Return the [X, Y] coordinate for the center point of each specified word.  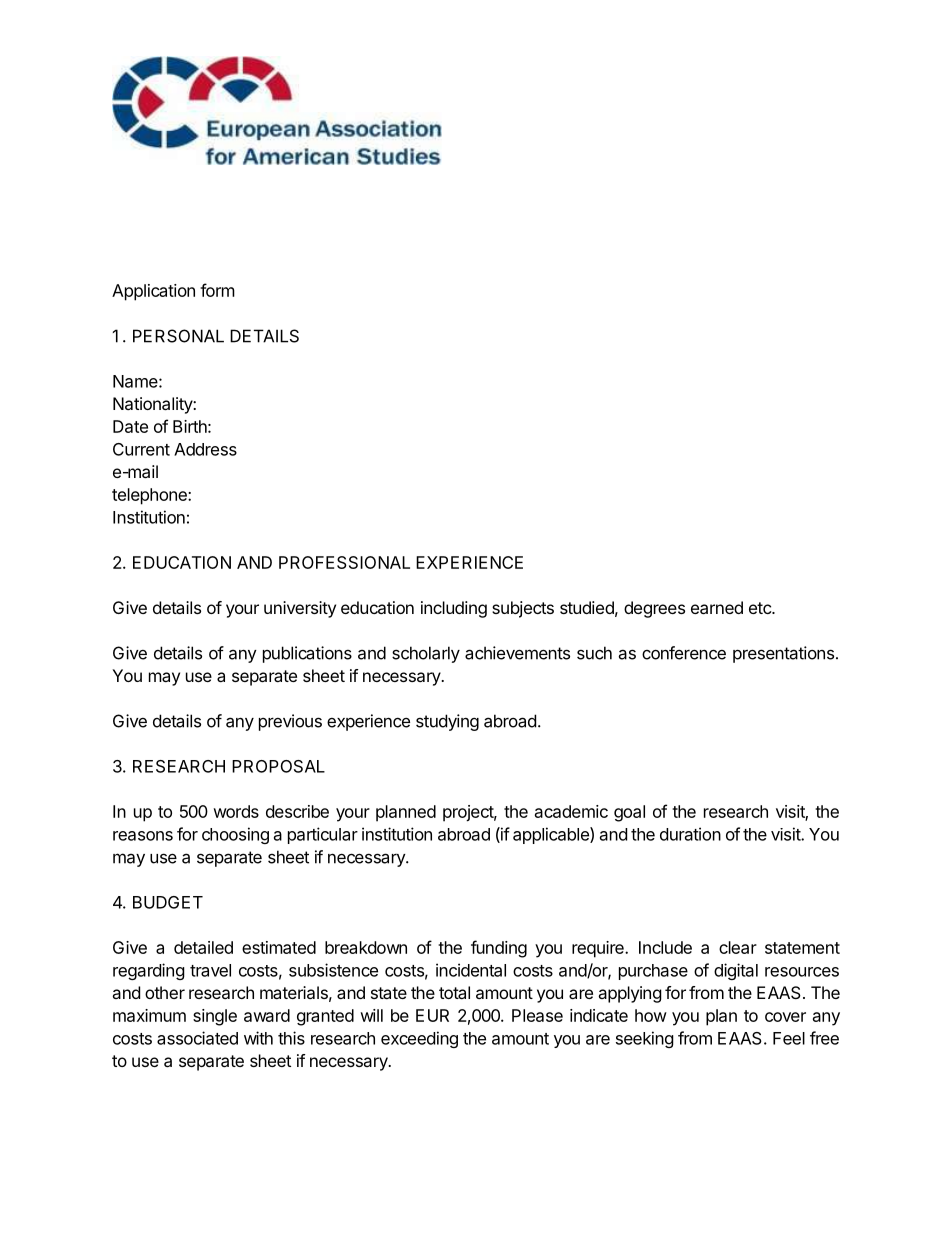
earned [717, 607]
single [215, 1017]
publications [307, 654]
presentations [783, 654]
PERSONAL [178, 336]
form [217, 290]
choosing [235, 835]
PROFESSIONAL [344, 562]
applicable [552, 835]
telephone [150, 496]
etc [761, 608]
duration [690, 834]
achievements [517, 653]
